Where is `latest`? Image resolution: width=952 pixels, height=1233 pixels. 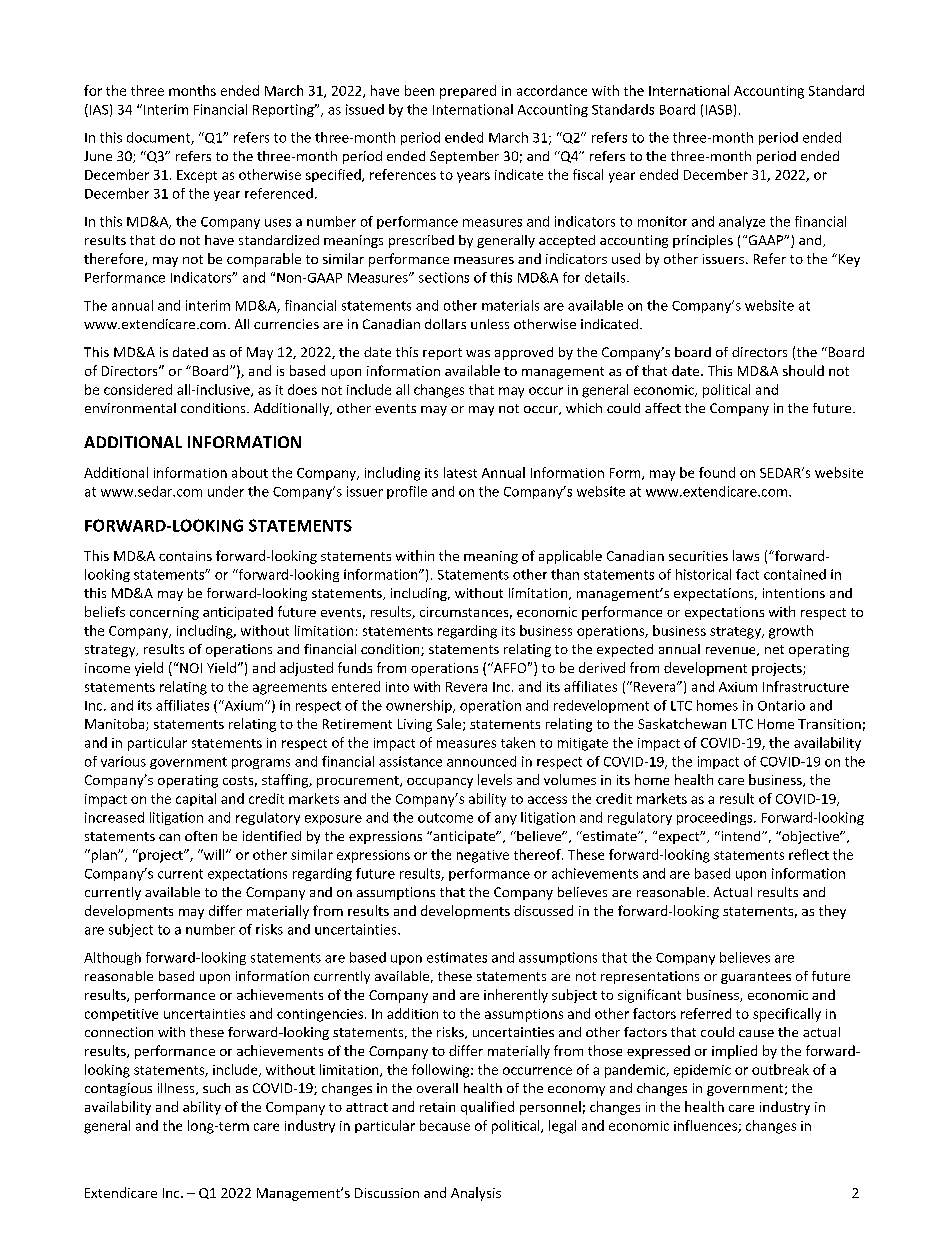 latest is located at coordinates (460, 472).
